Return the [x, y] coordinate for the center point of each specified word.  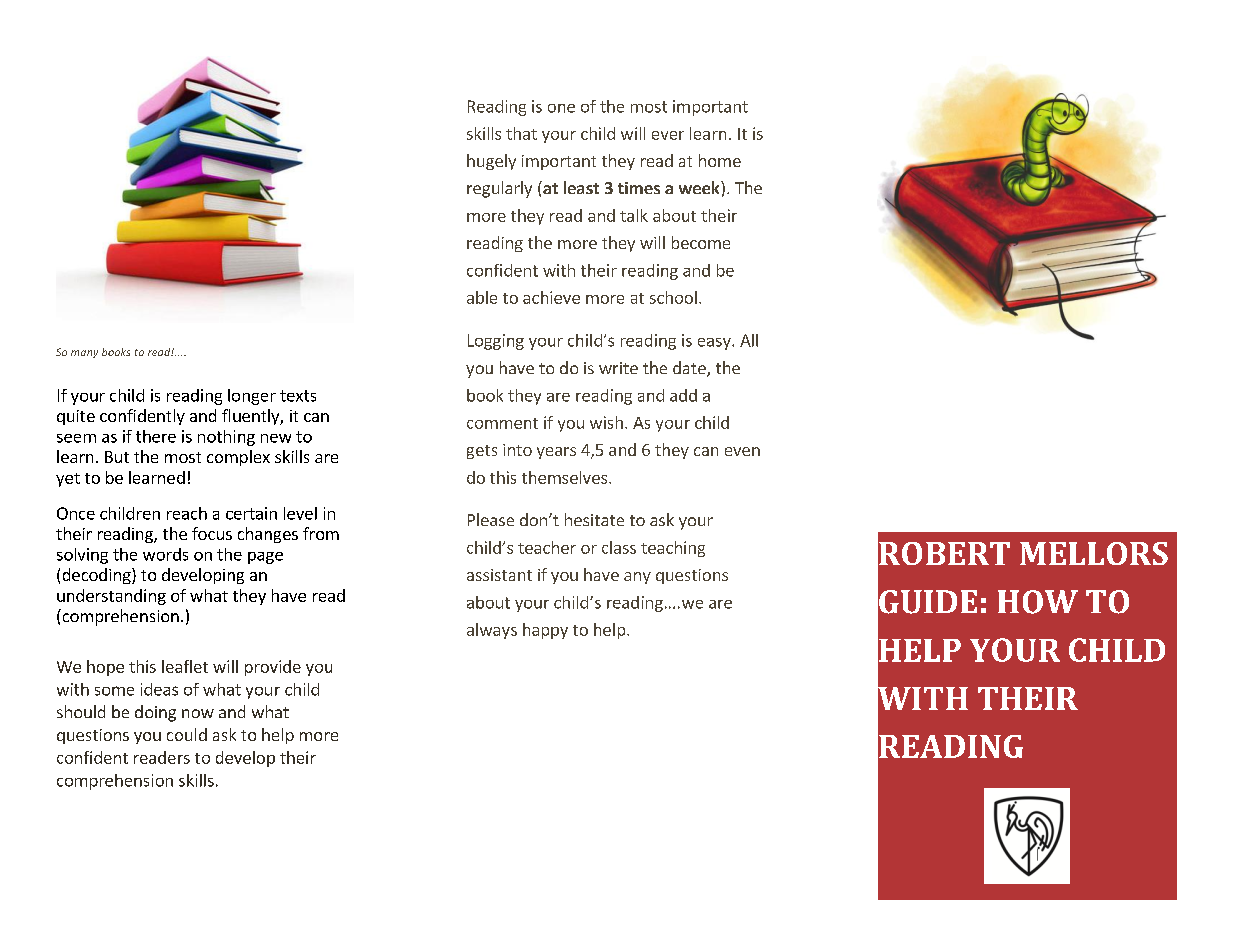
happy [545, 631]
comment [502, 423]
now [198, 713]
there [156, 436]
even [742, 451]
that [521, 133]
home [720, 160]
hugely [491, 162]
